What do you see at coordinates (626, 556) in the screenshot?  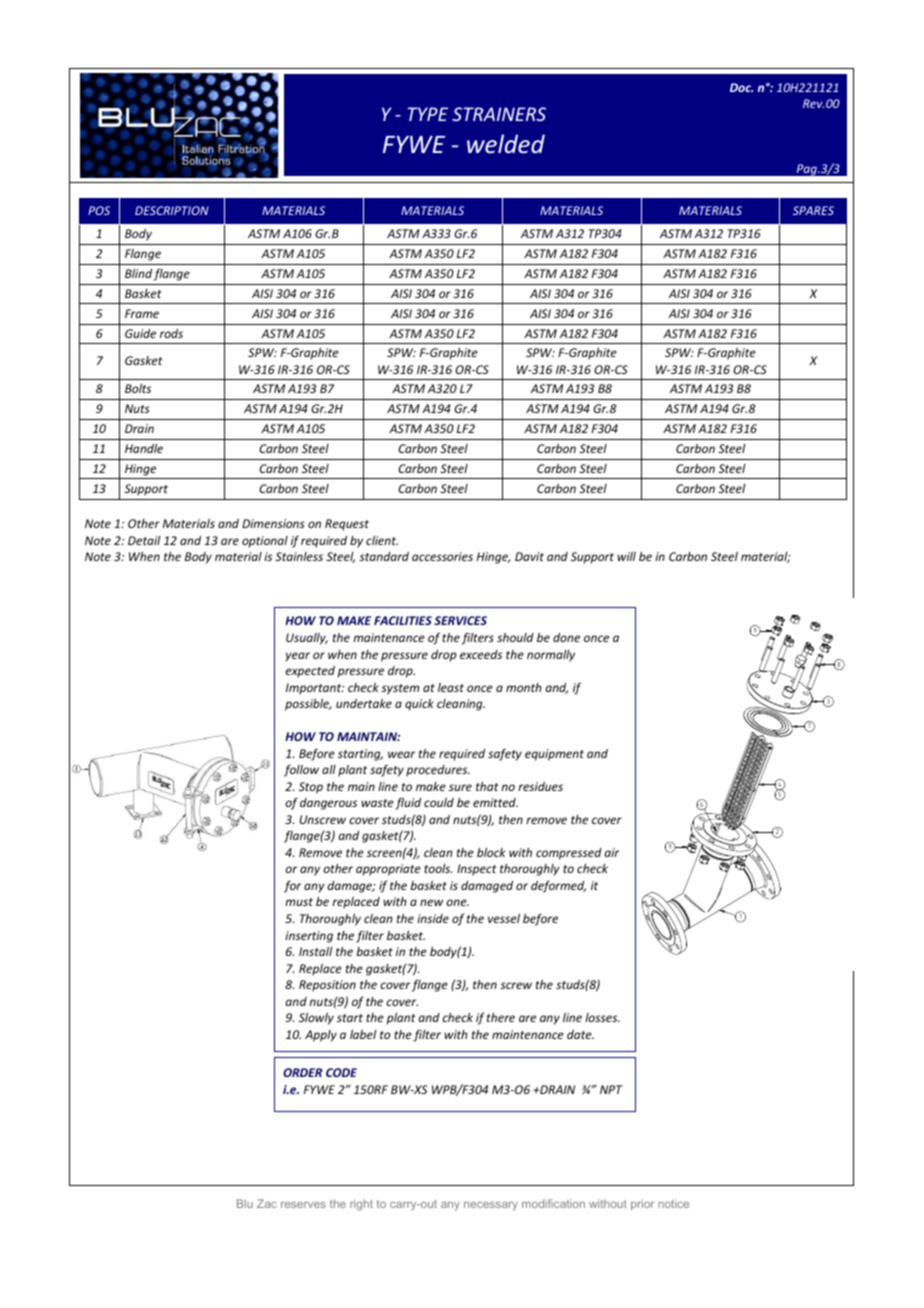 I see `will` at bounding box center [626, 556].
